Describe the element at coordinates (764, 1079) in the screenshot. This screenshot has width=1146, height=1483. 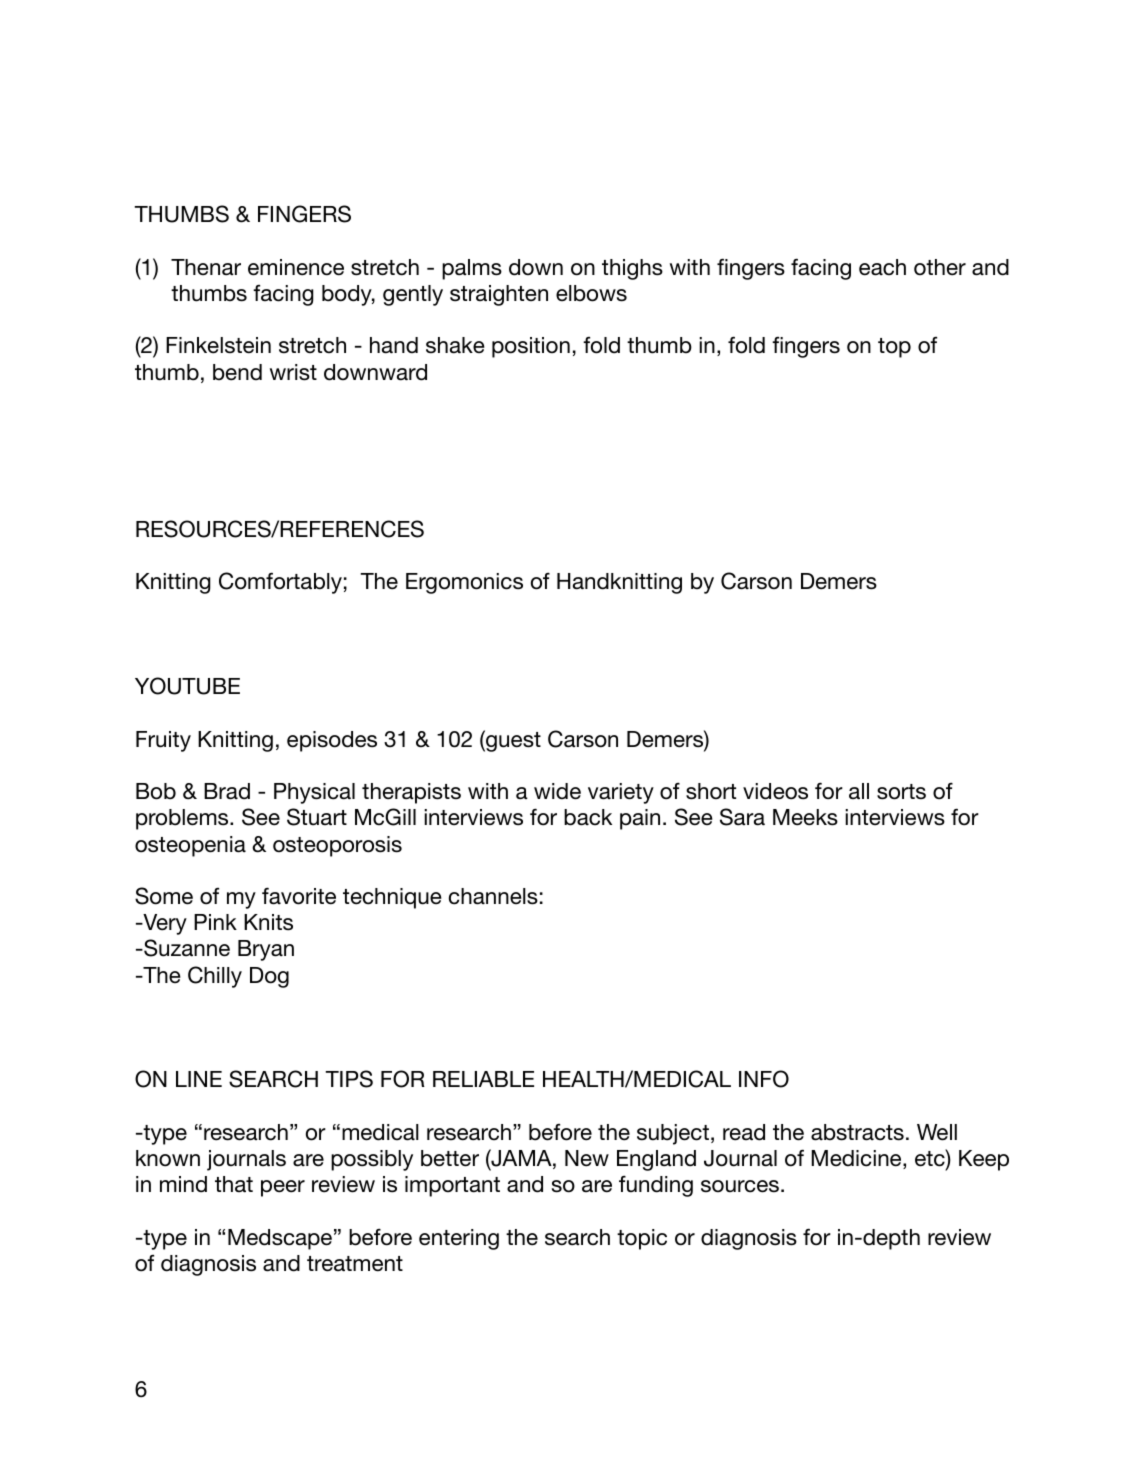
I see `INFO` at that location.
